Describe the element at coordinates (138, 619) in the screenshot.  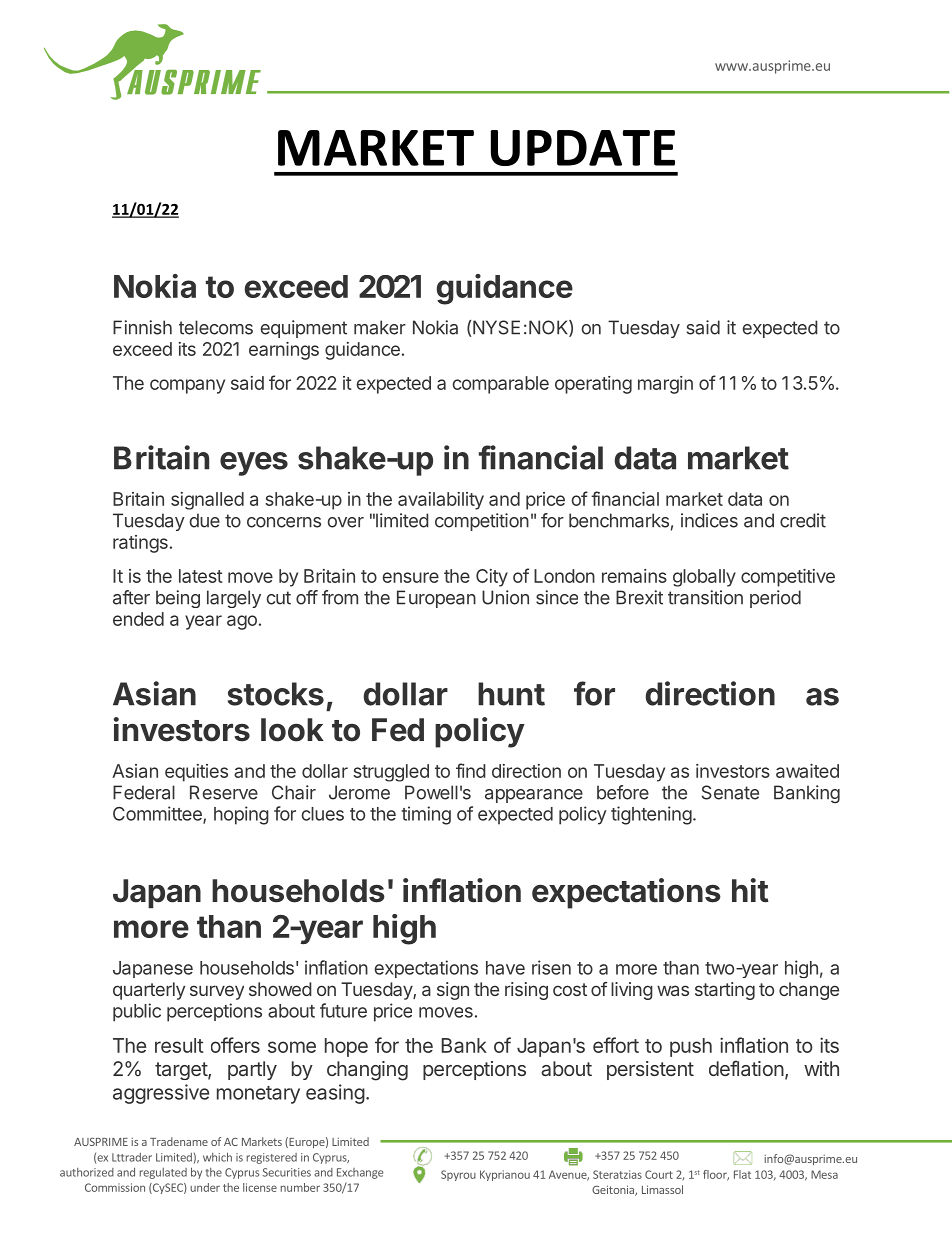
I see `ended` at that location.
